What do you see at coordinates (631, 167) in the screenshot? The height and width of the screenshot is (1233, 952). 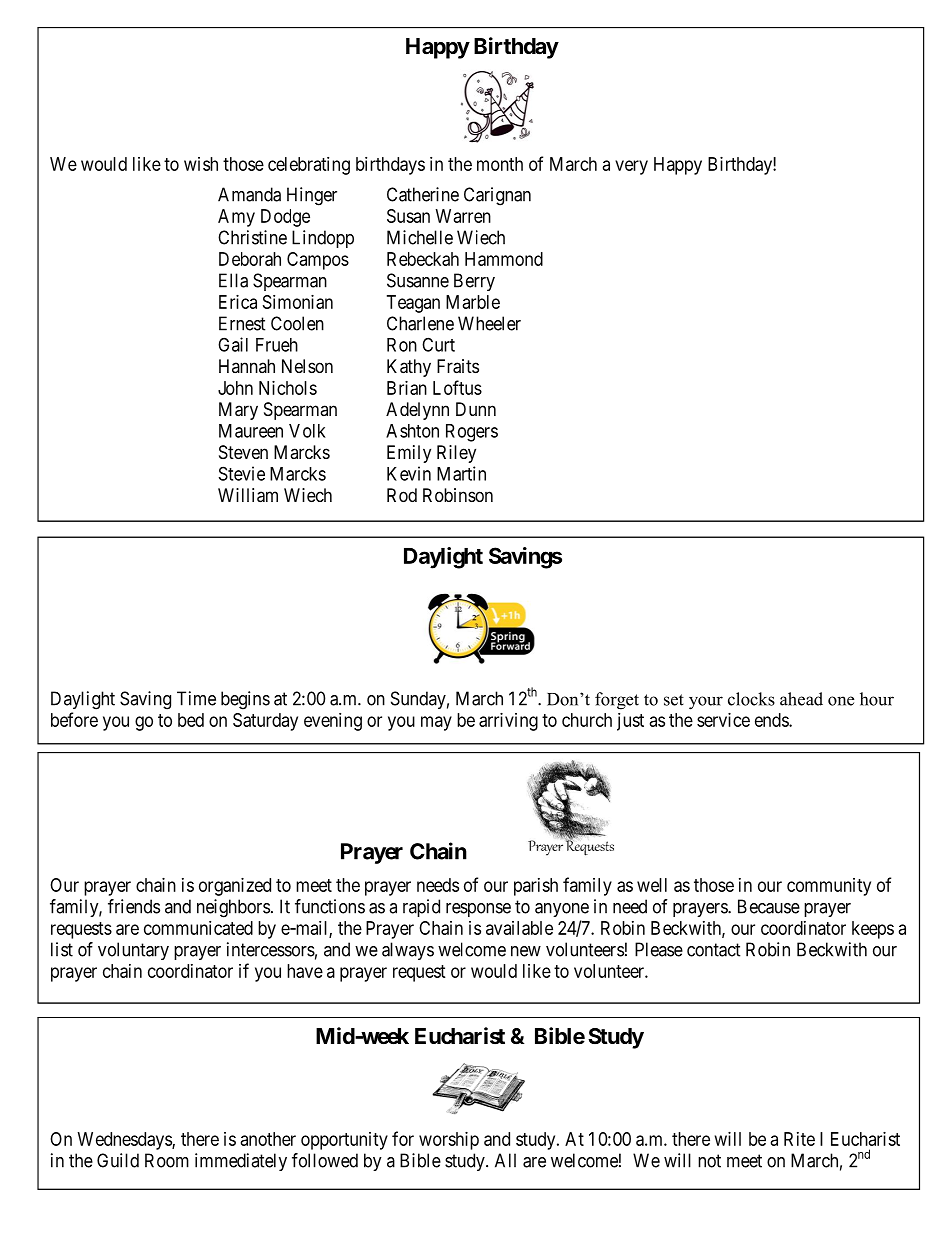 I see `very` at bounding box center [631, 167].
